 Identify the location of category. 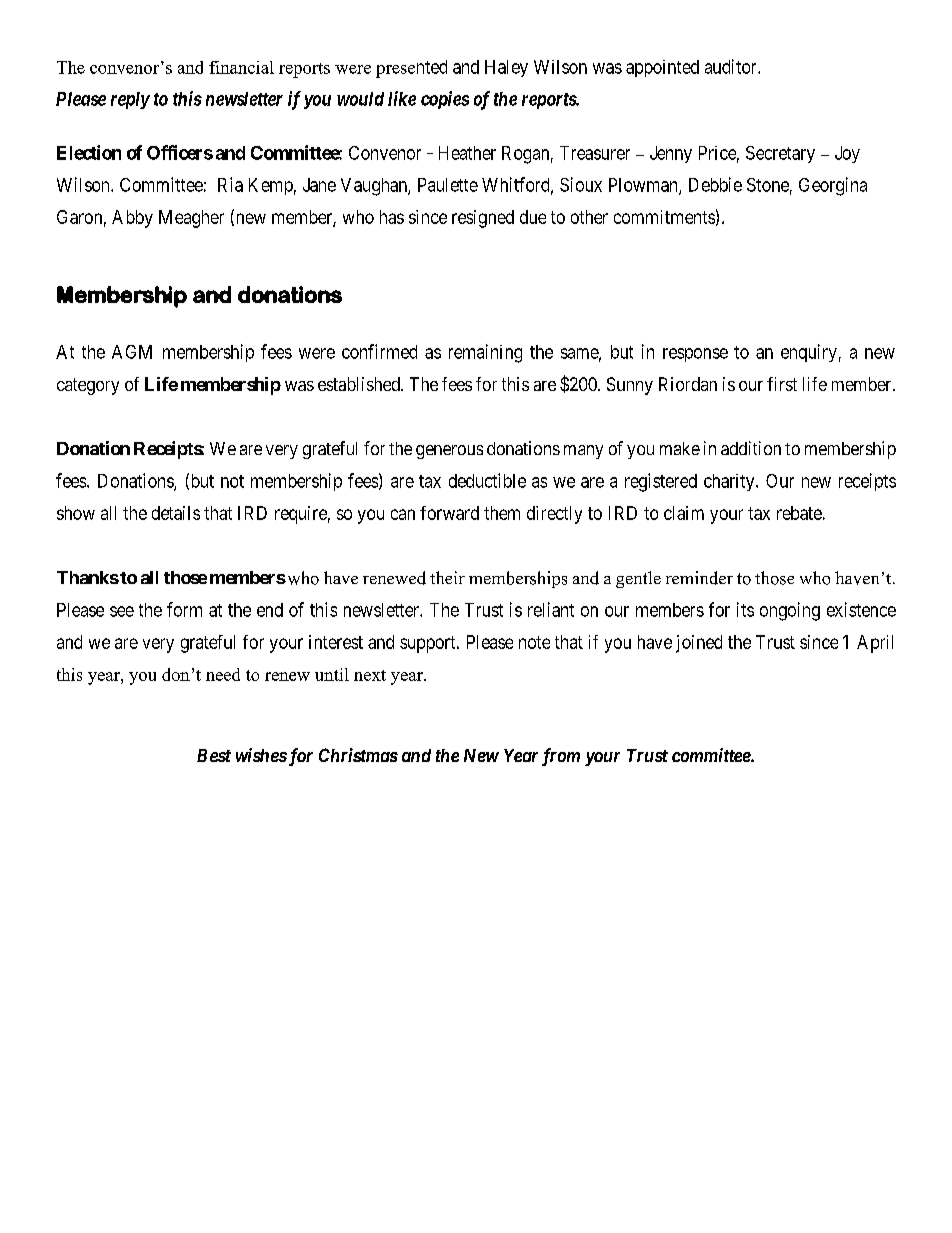
(88, 386).
